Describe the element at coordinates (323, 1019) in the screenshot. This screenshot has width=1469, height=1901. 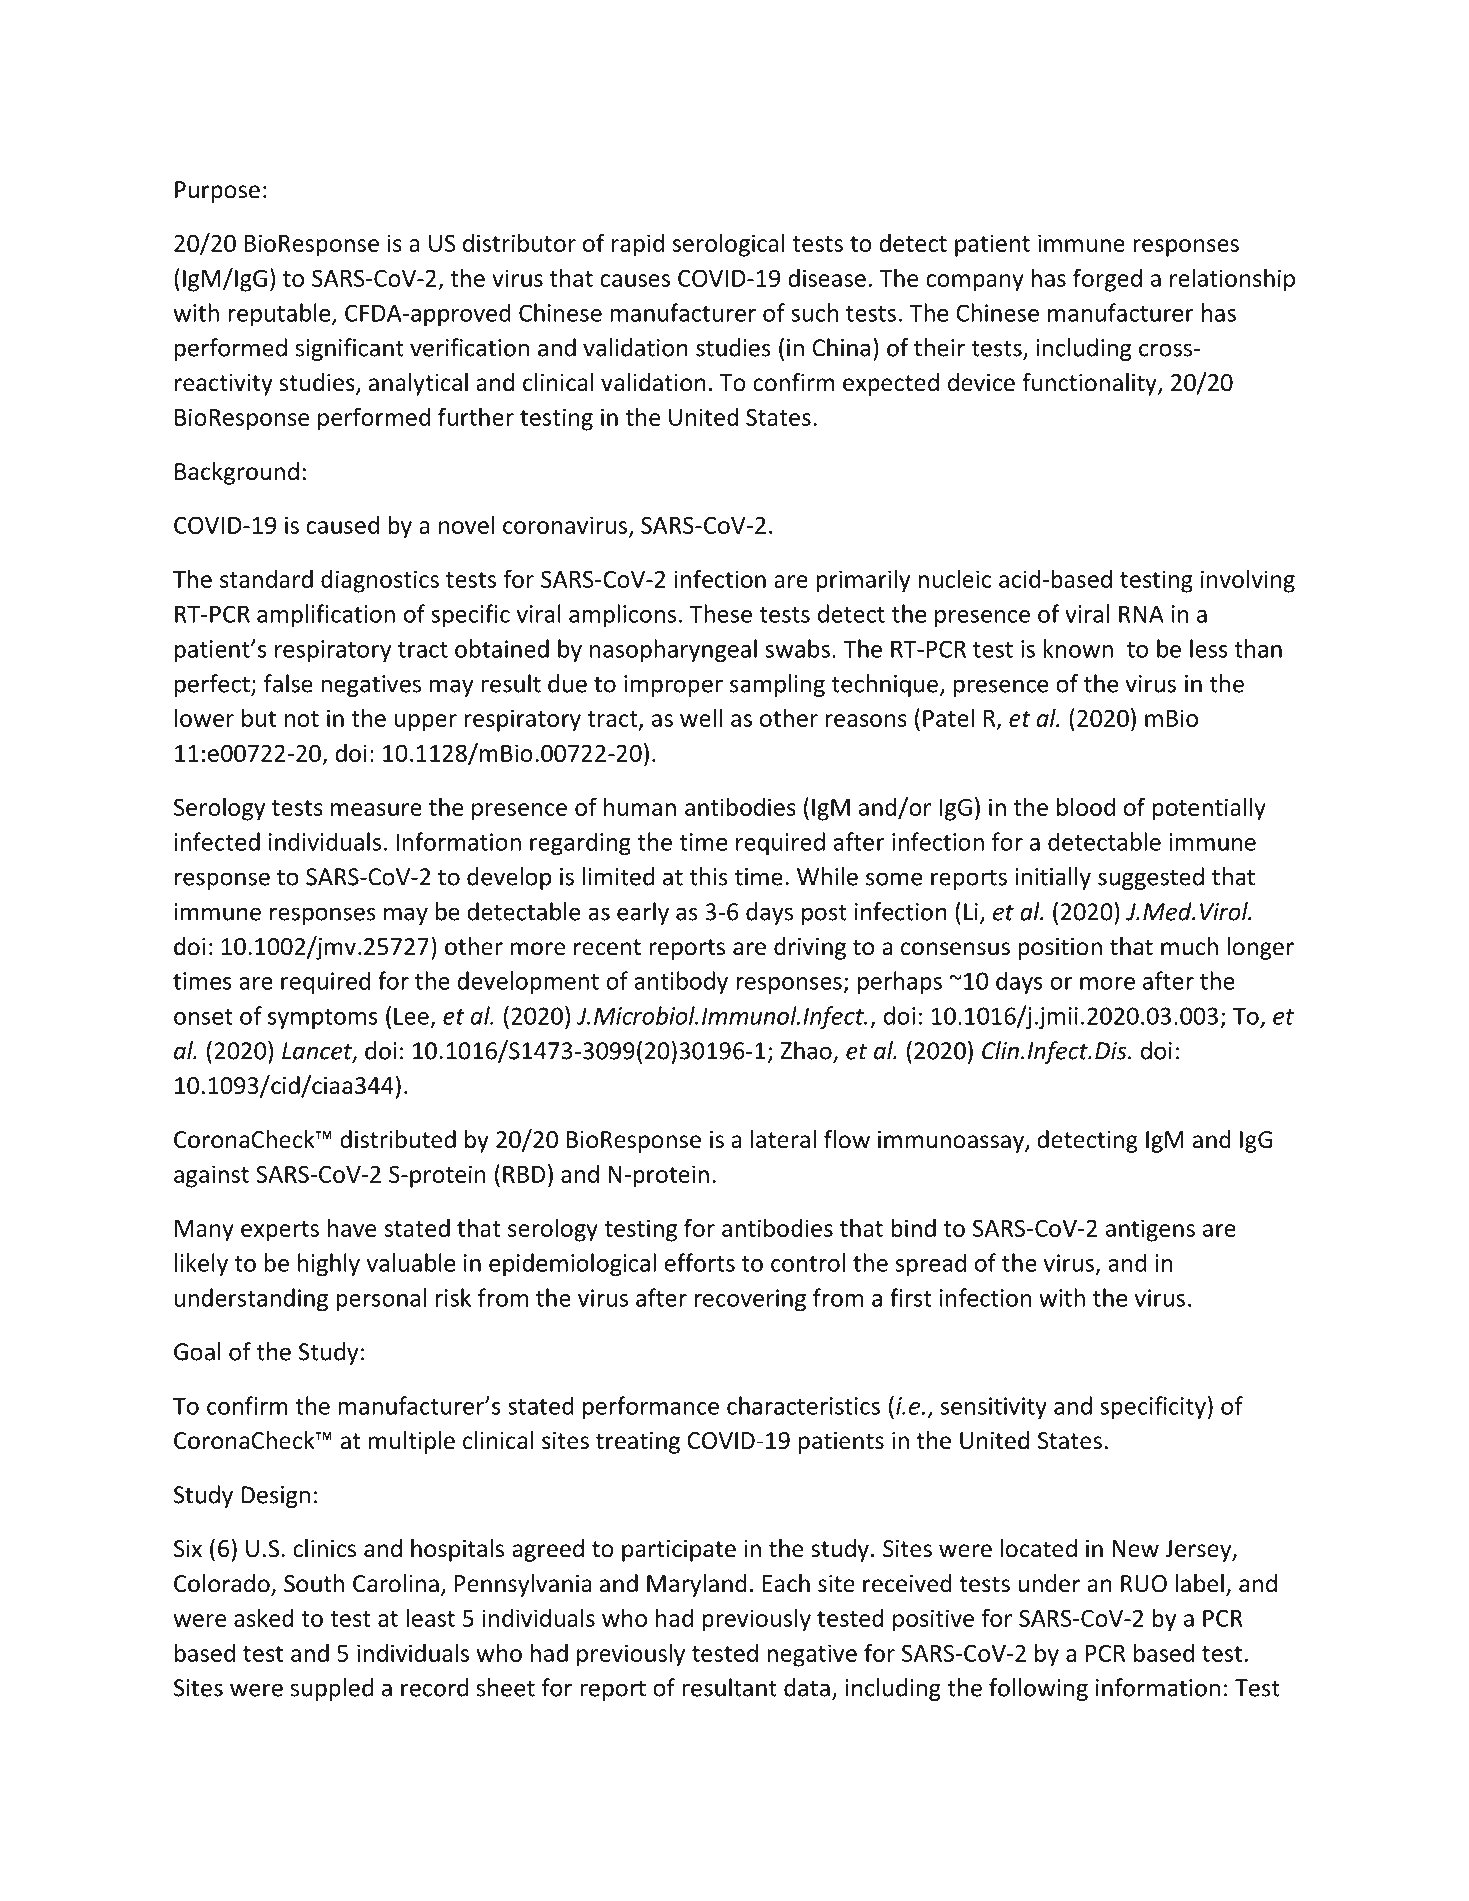
I see `symptoms` at that location.
